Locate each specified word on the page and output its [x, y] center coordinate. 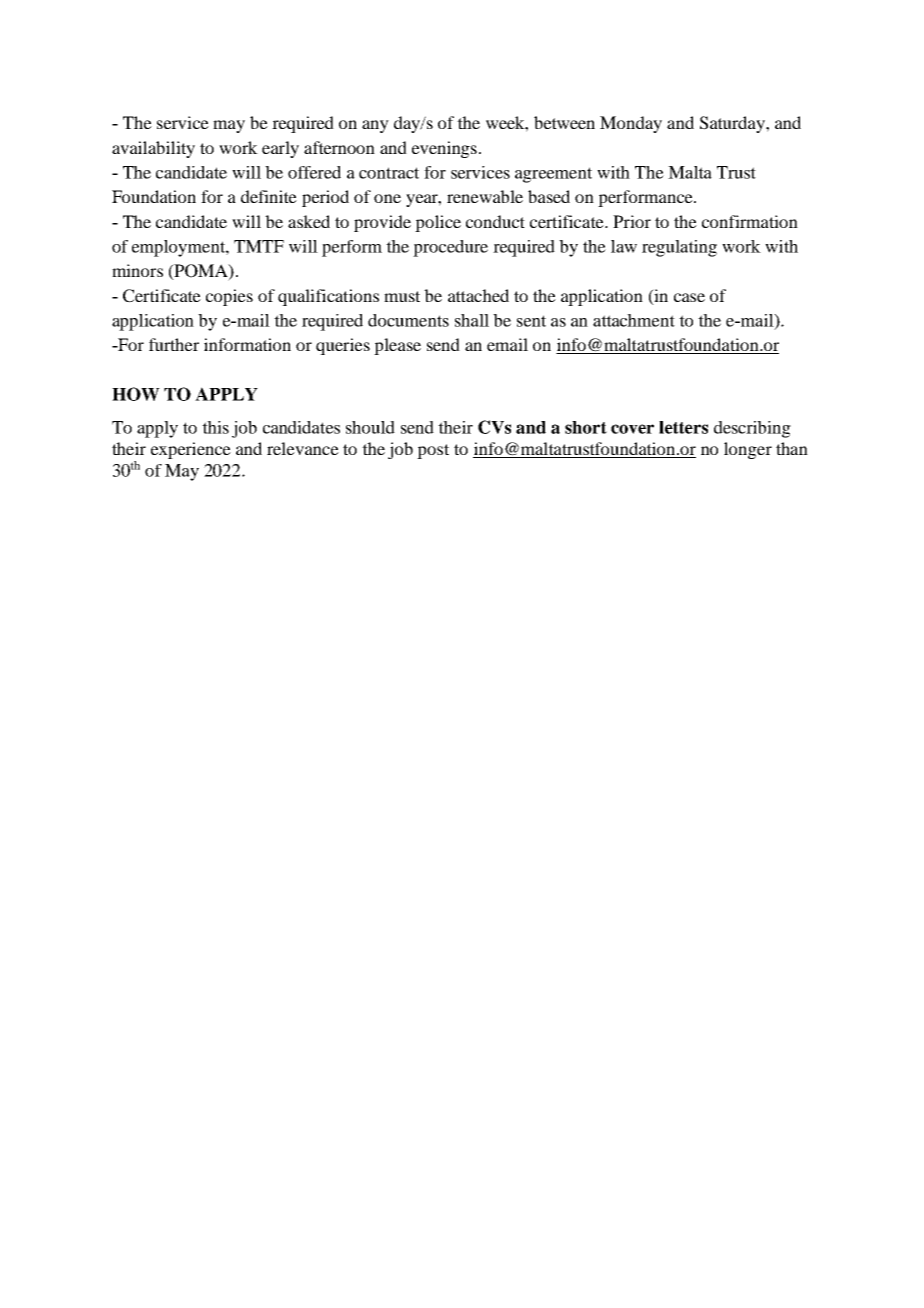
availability [153, 149]
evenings [444, 149]
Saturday [733, 124]
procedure [450, 248]
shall [472, 320]
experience [191, 450]
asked [309, 221]
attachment [634, 320]
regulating [679, 248]
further [174, 344]
